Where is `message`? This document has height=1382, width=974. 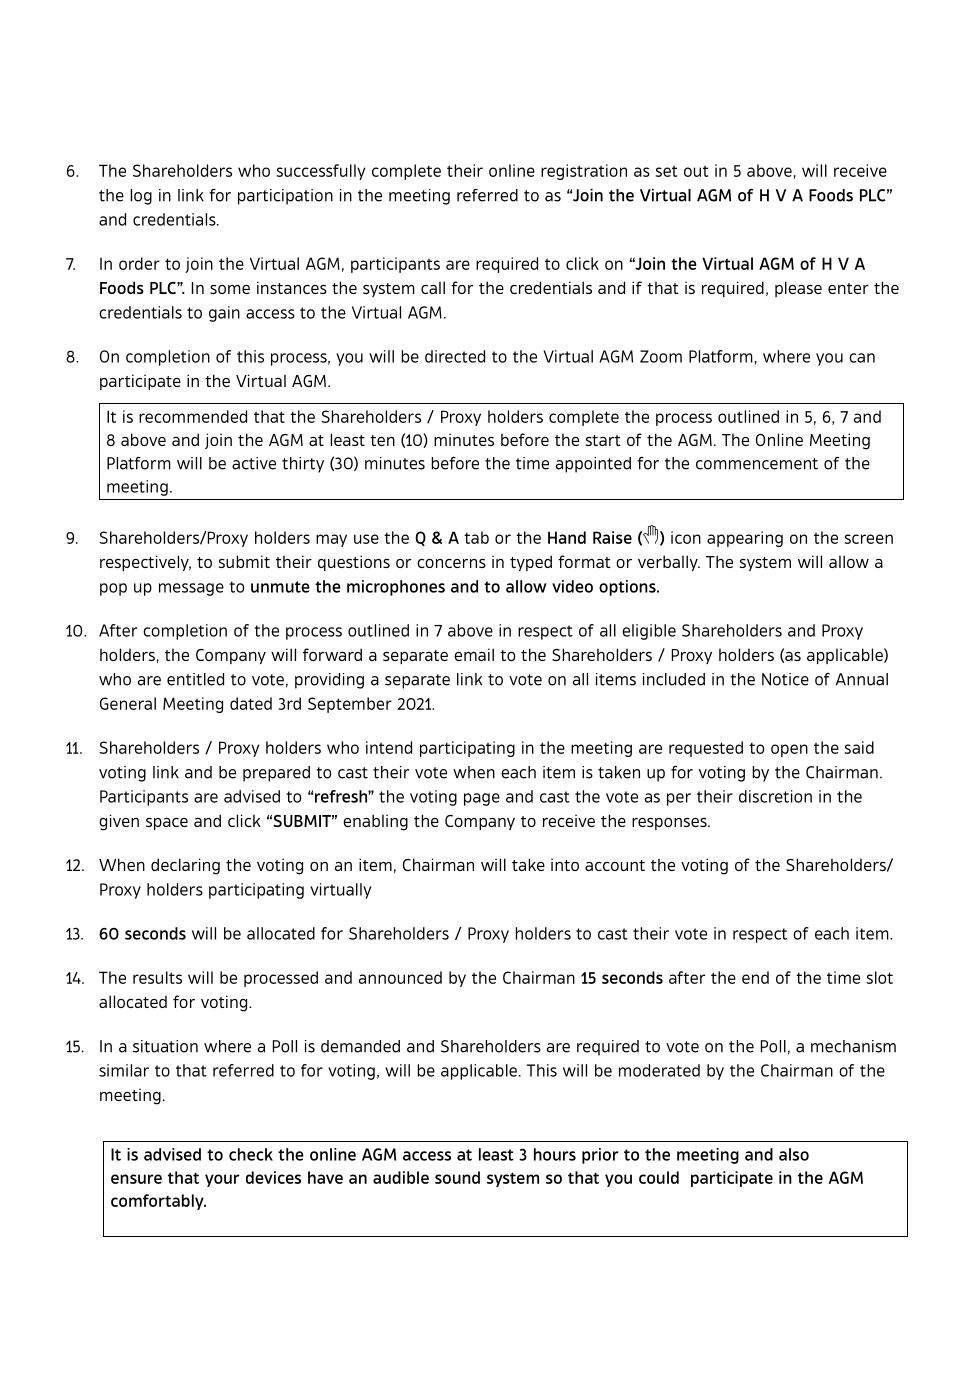 message is located at coordinates (191, 589).
